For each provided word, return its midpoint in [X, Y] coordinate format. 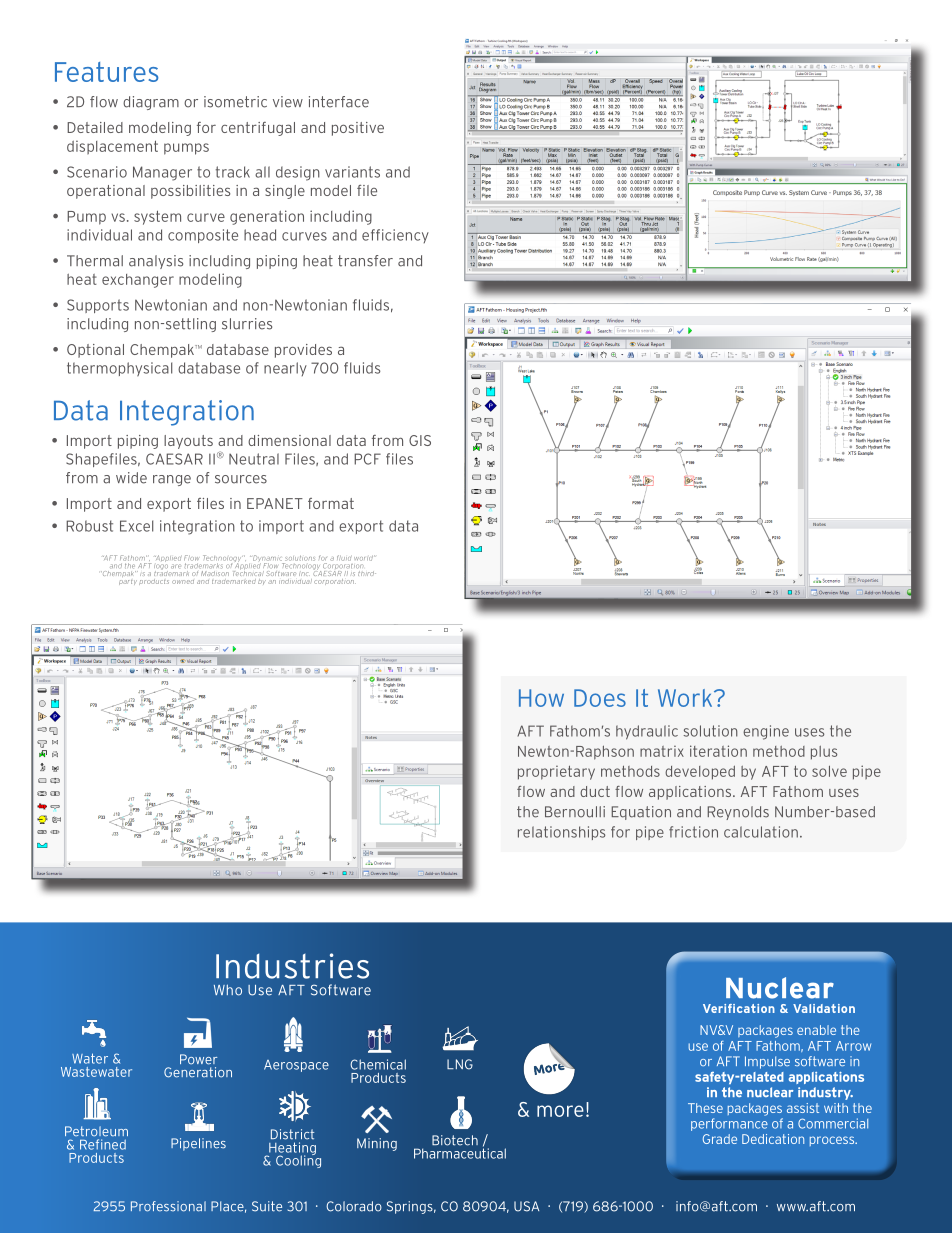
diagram [151, 103]
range [172, 480]
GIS [420, 440]
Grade [720, 1139]
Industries [292, 966]
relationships [561, 833]
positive [358, 129]
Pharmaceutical [460, 1152]
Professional [168, 1206]
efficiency [395, 236]
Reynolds [738, 813]
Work [686, 698]
